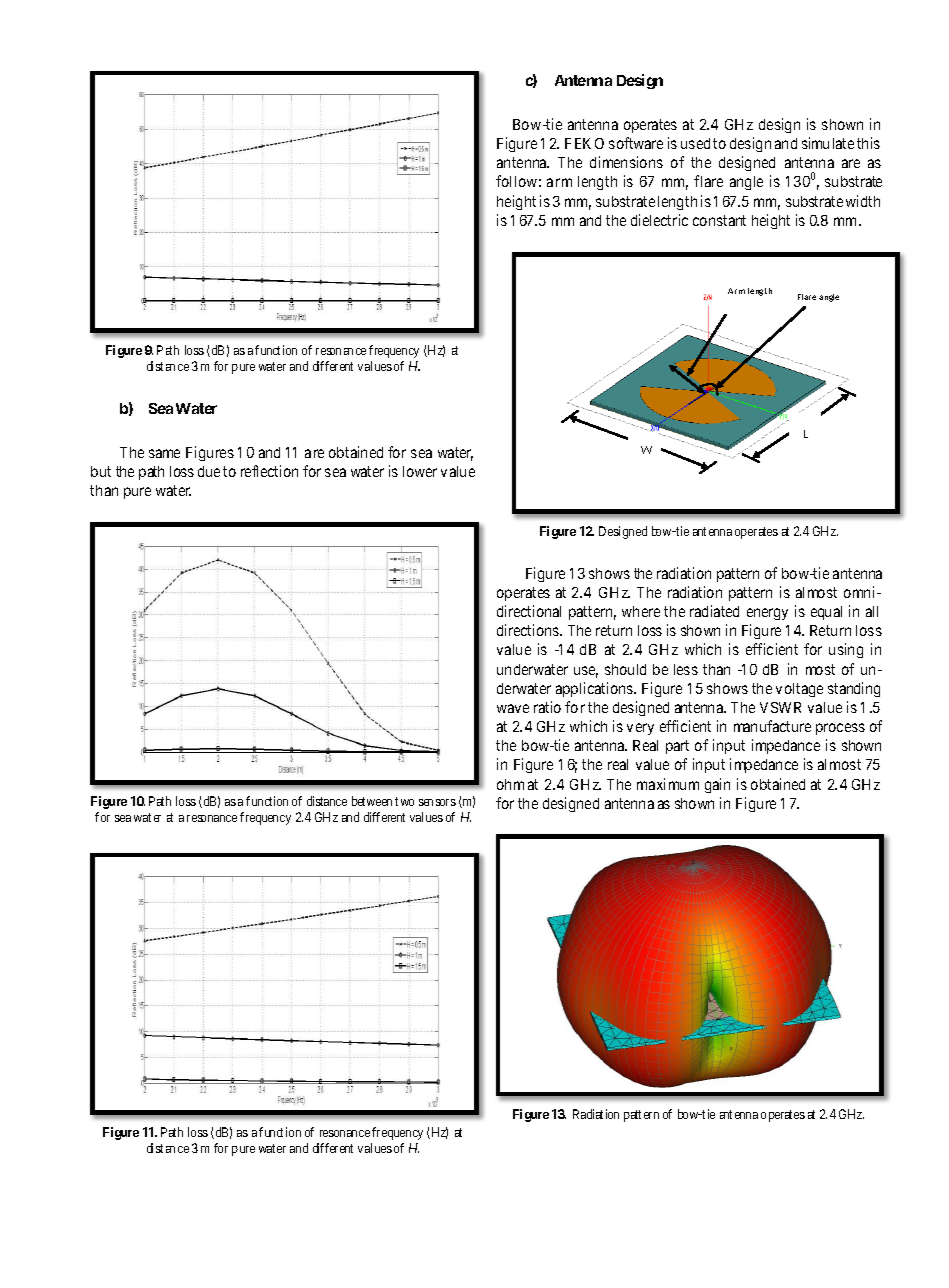 This screenshot has width=949, height=1288. I want to click on used, so click(695, 143).
